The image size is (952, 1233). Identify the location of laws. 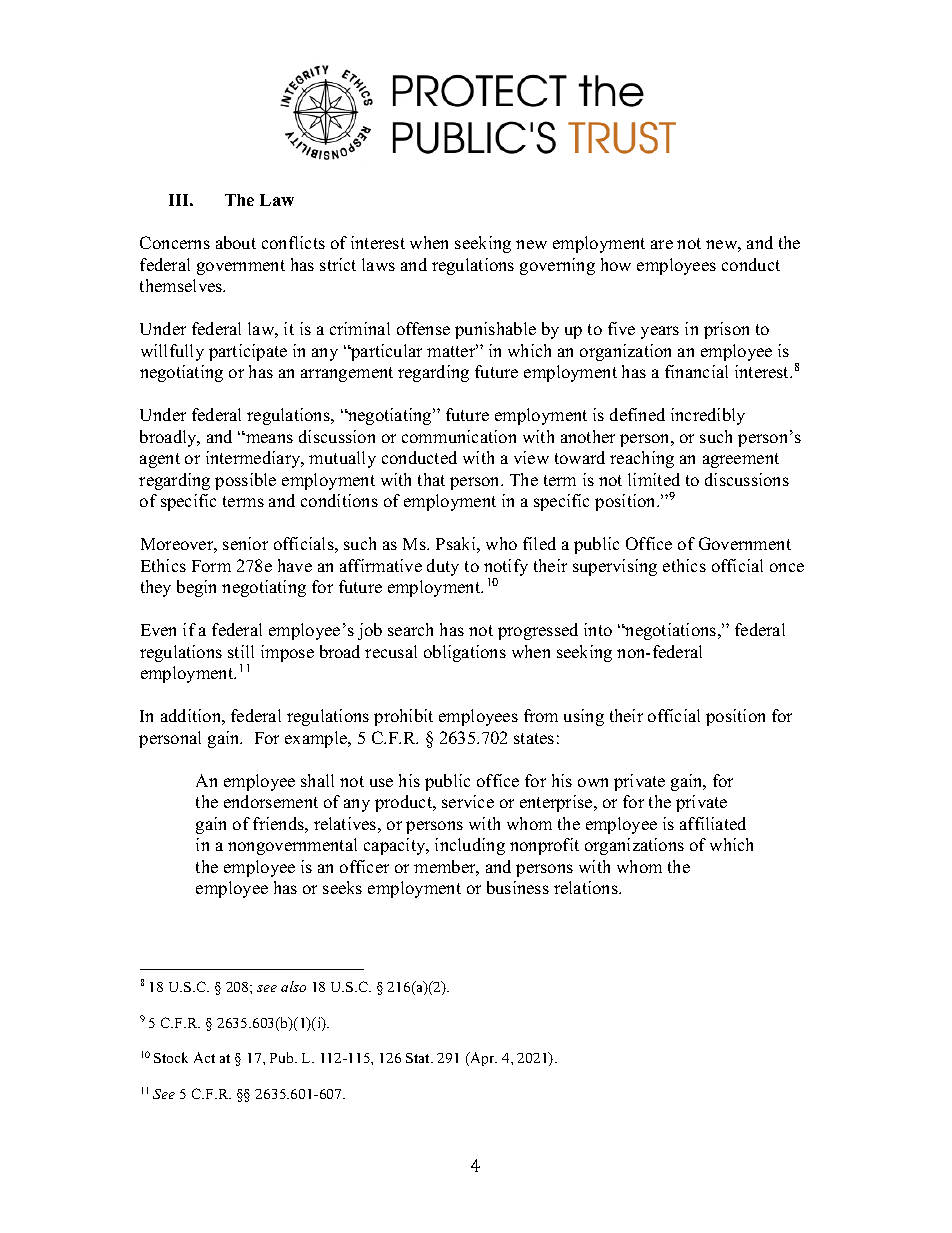
(378, 264).
